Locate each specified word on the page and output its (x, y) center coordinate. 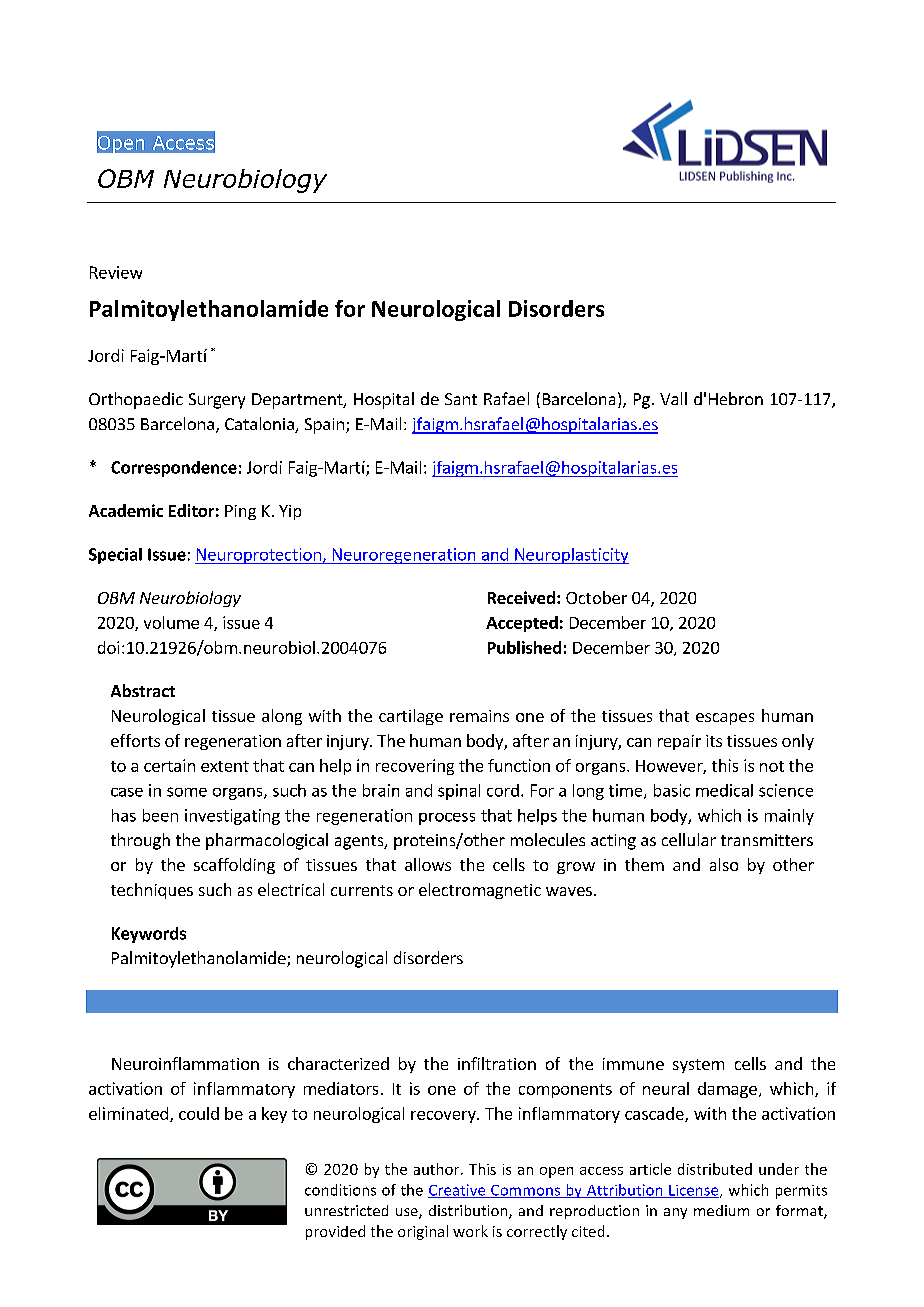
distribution (469, 1212)
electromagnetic (480, 891)
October (596, 597)
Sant (461, 399)
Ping (240, 512)
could (199, 1113)
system (698, 1066)
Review (116, 272)
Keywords (149, 935)
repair (679, 742)
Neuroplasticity (571, 556)
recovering (415, 767)
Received (521, 597)
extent (225, 766)
